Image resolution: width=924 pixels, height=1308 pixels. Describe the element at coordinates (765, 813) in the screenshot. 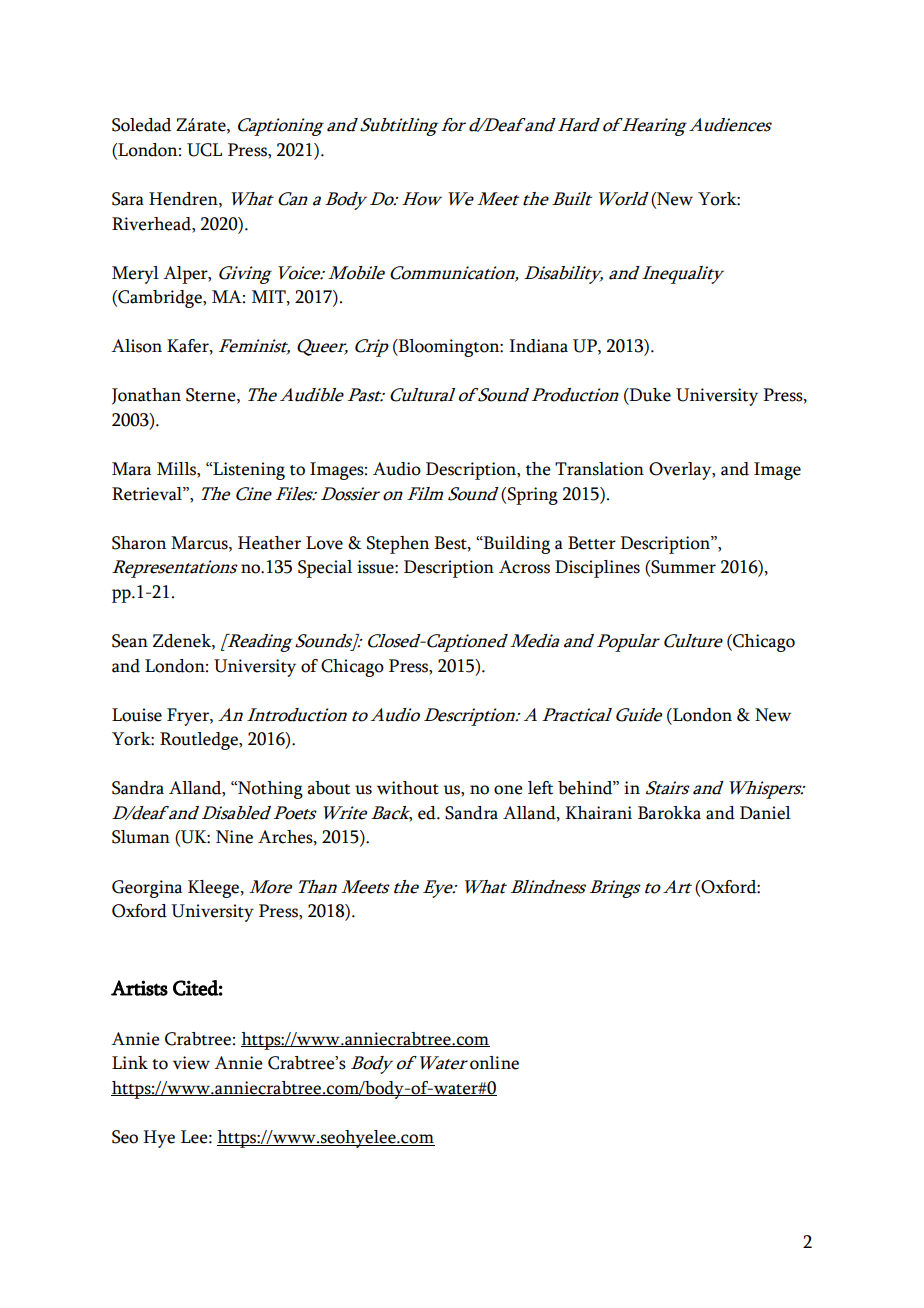

I see `Daniel` at that location.
